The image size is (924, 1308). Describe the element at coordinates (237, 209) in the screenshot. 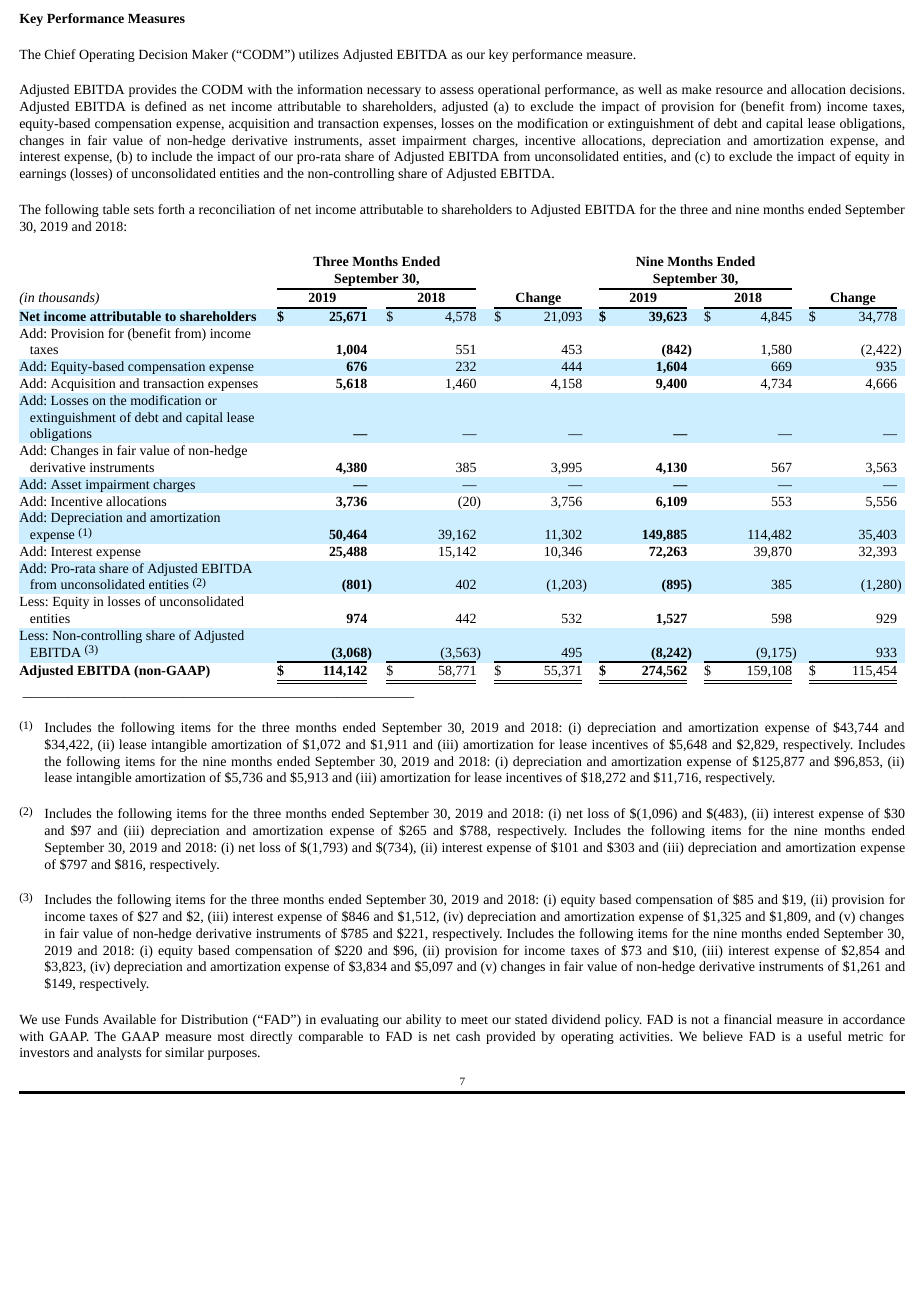

I see `reconciliation` at that location.
